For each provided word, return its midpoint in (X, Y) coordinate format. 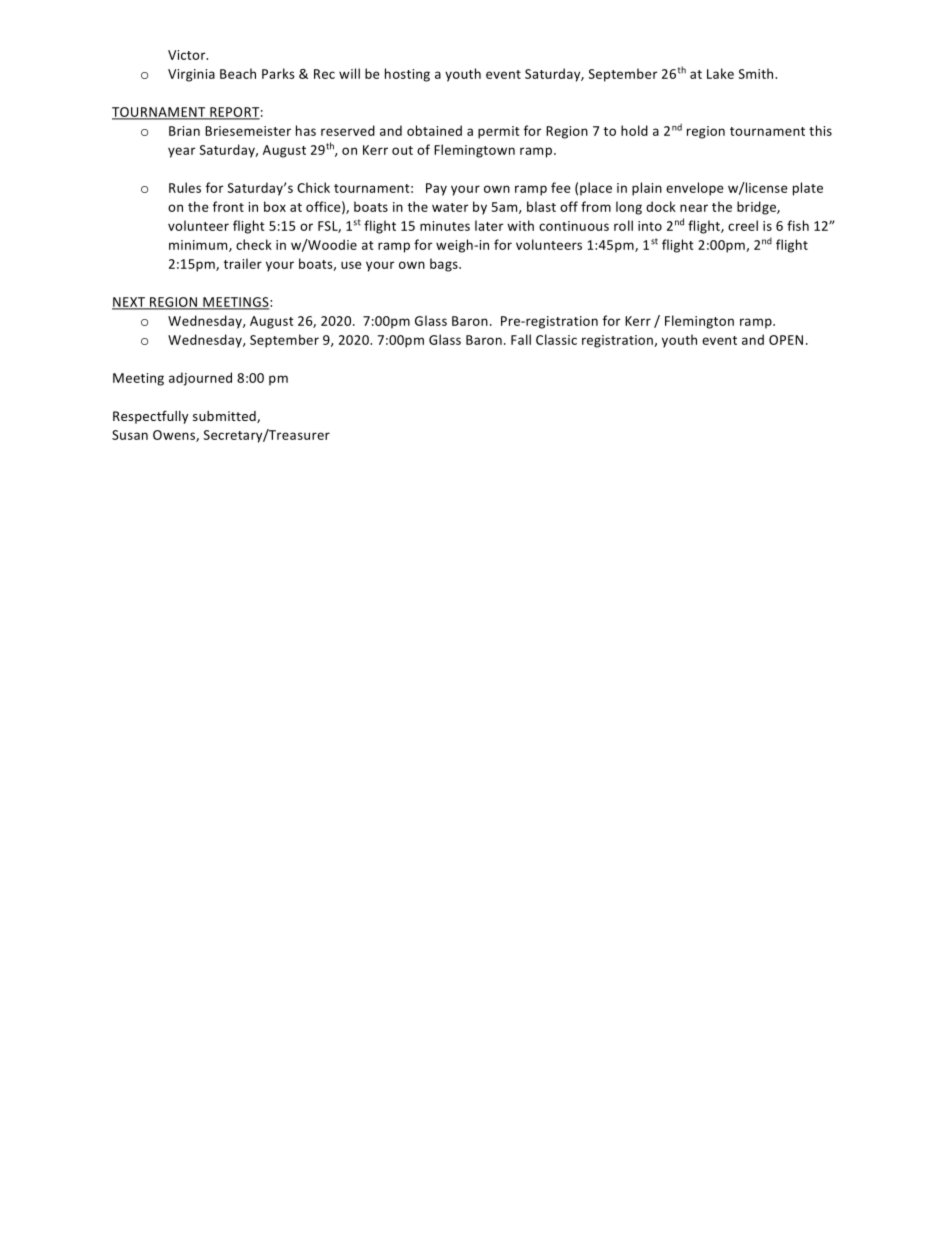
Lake (720, 73)
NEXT (130, 303)
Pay (436, 189)
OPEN (786, 340)
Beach (238, 73)
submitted (225, 417)
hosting (407, 75)
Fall (521, 339)
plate (808, 189)
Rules (185, 187)
